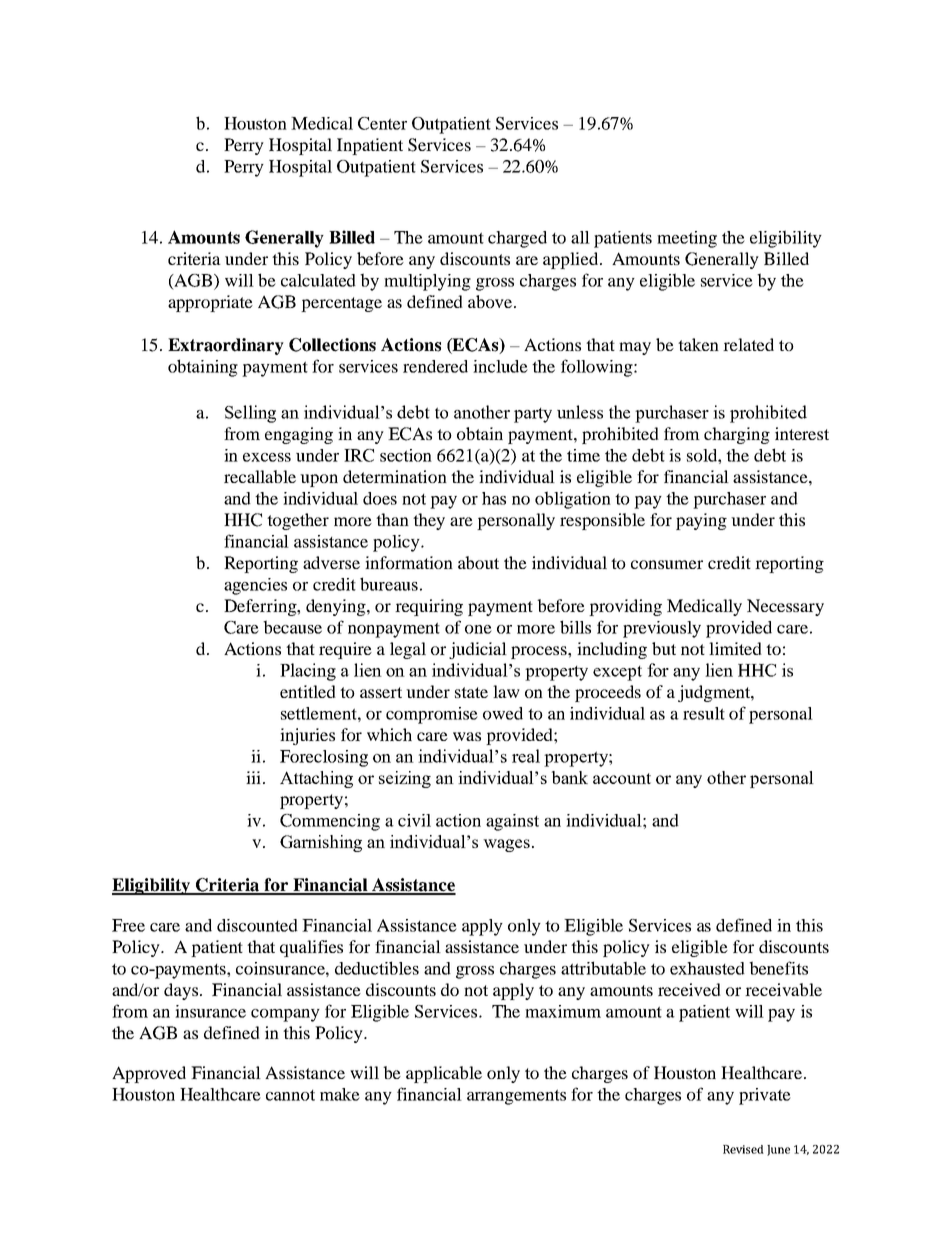  Describe the element at coordinates (743, 1149) in the screenshot. I see `Revised` at that location.
